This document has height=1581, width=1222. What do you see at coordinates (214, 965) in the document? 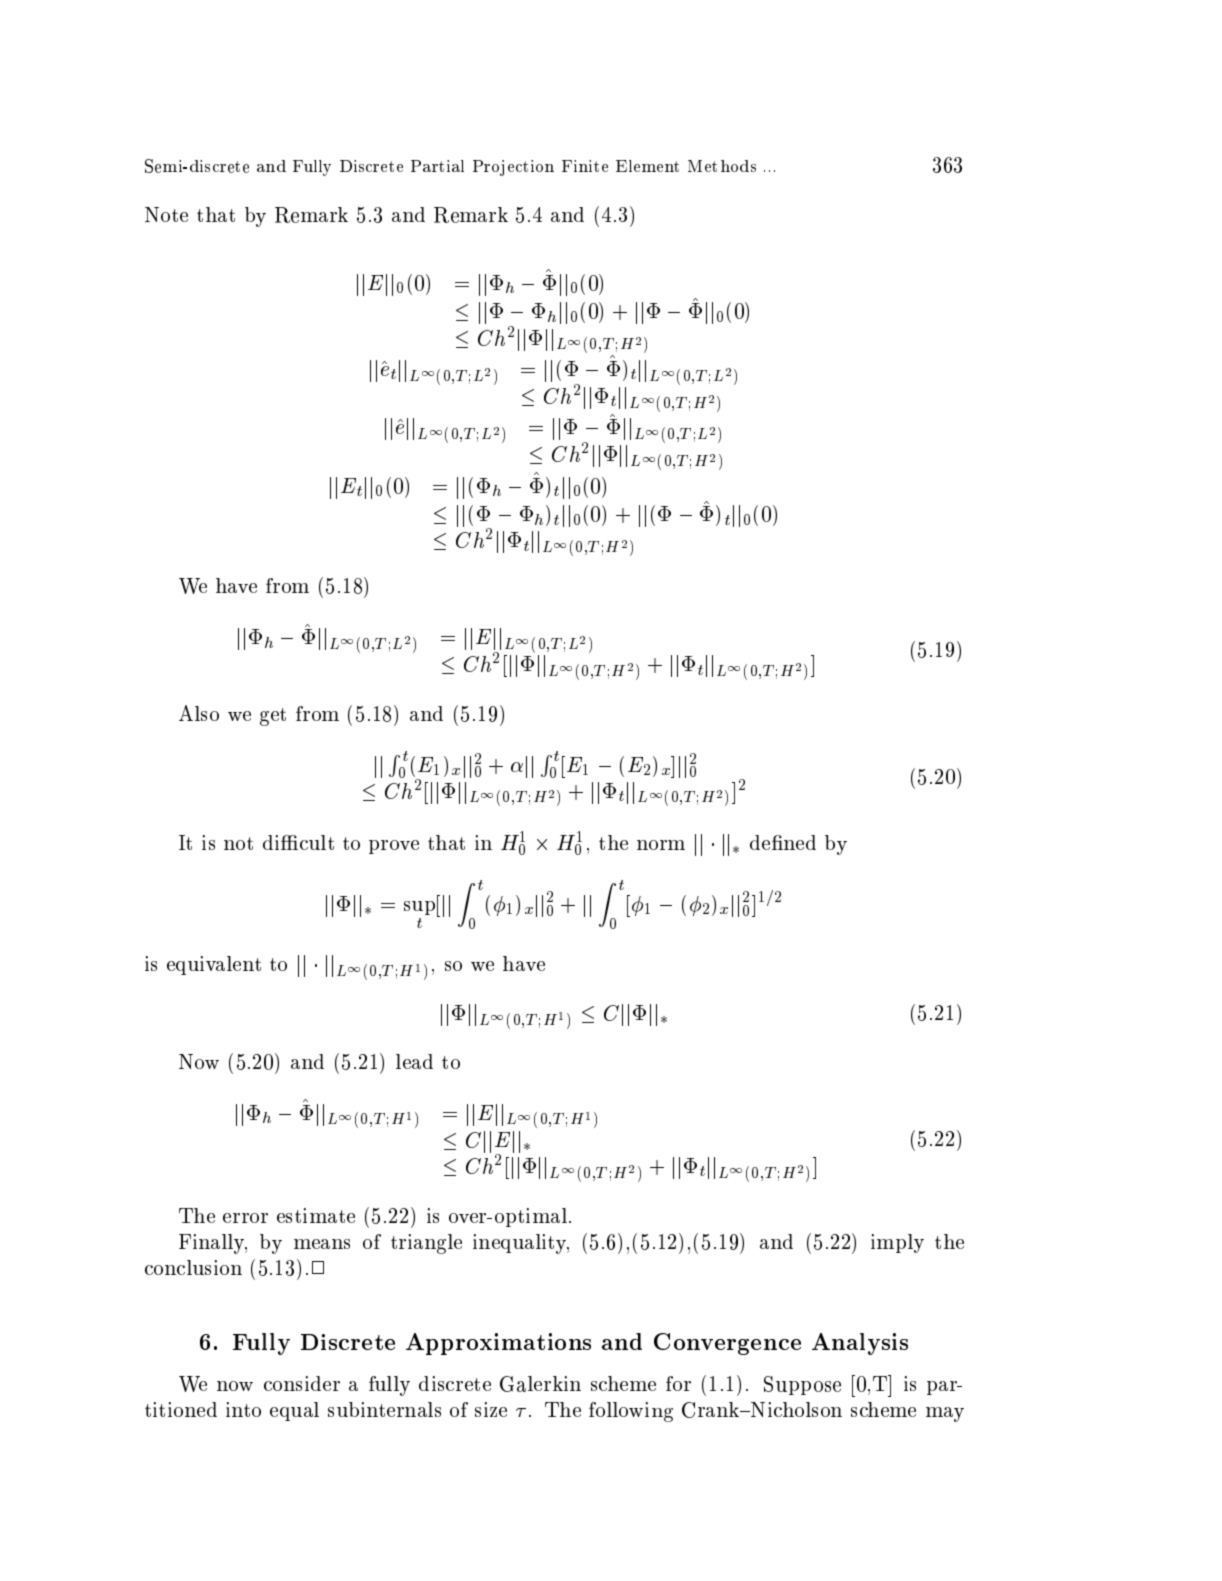
I see `equivalent` at bounding box center [214, 965].
